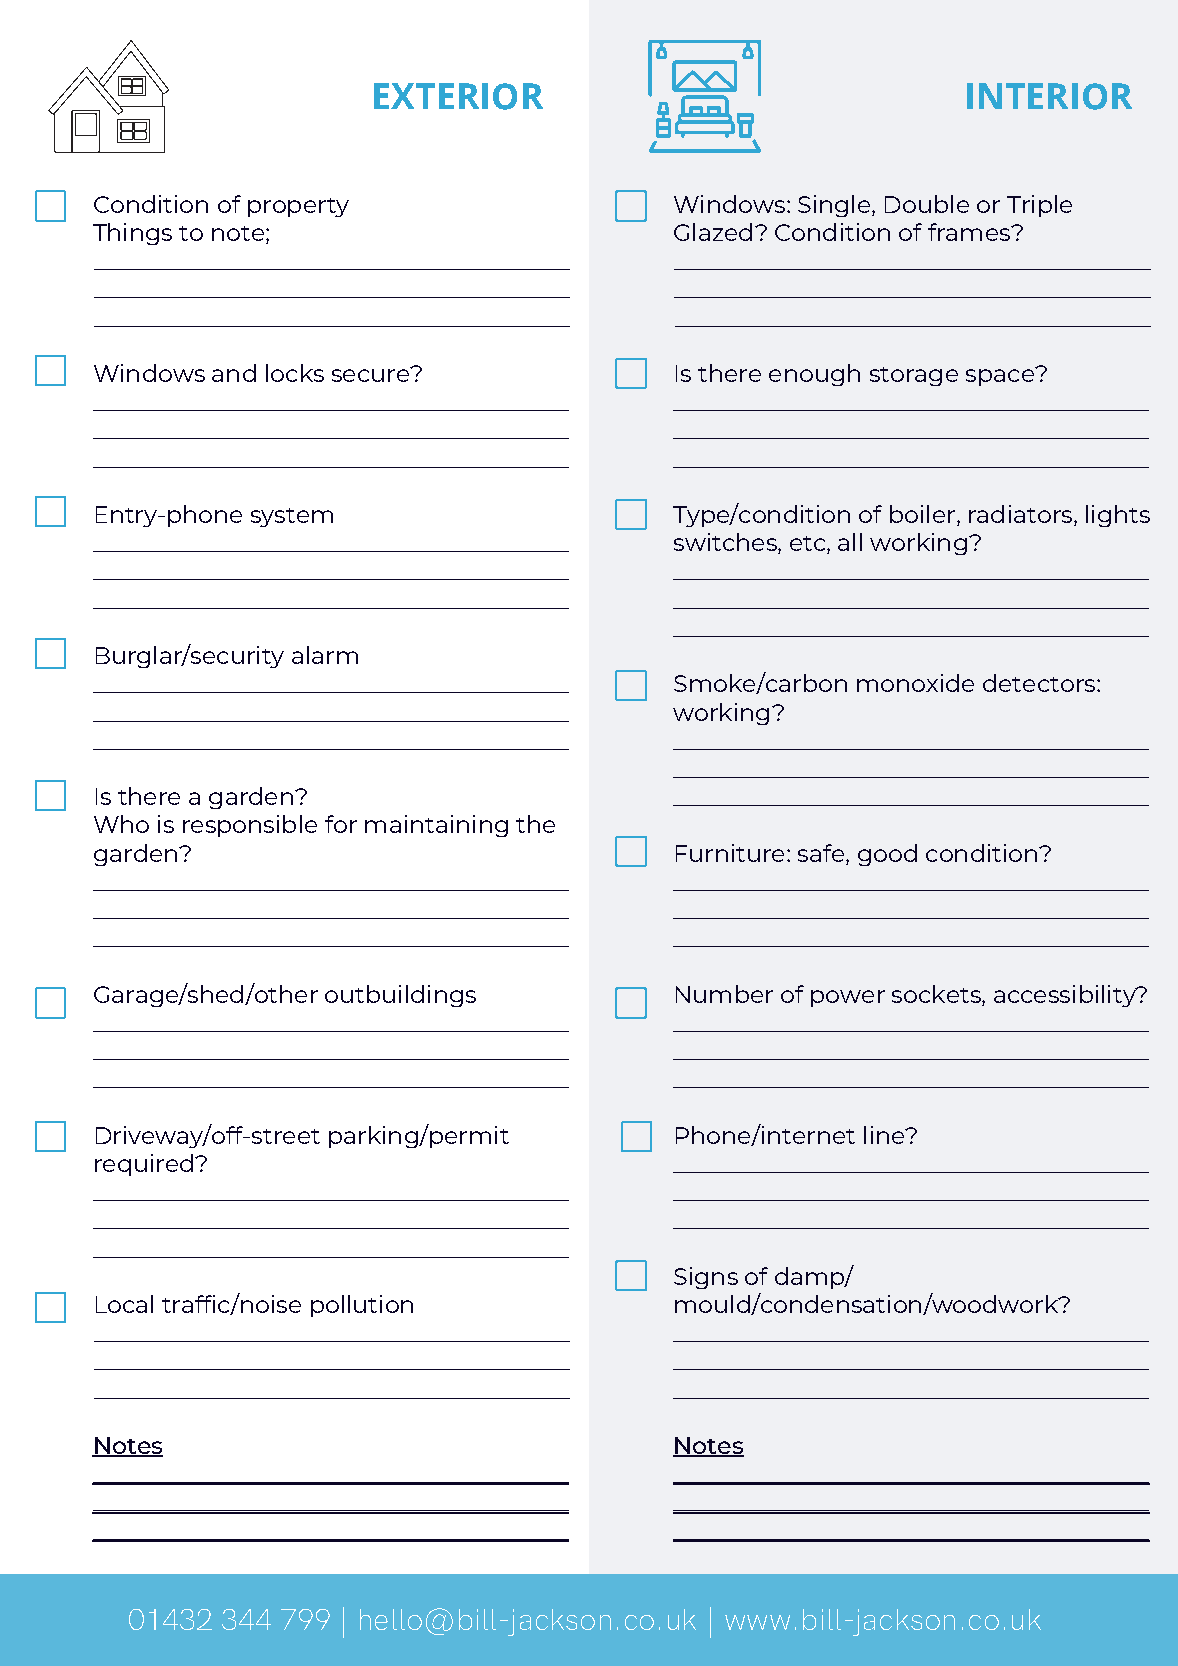  Describe the element at coordinates (726, 543) in the image. I see `switches` at that location.
